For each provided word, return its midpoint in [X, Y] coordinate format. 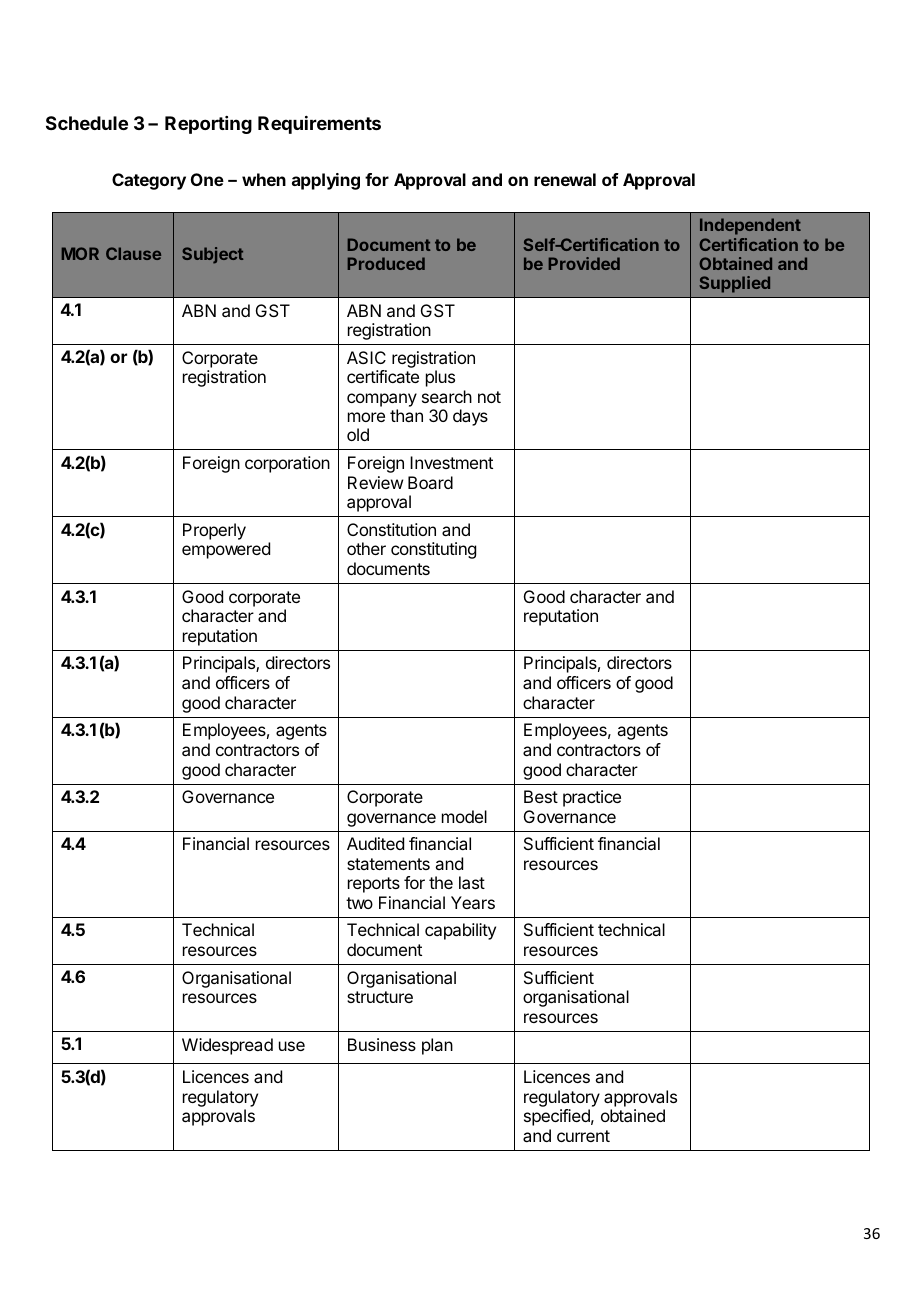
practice [592, 798]
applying [326, 181]
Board [430, 482]
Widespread [227, 1046]
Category [149, 181]
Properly [214, 531]
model [464, 816]
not [489, 397]
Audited [375, 843]
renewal [565, 179]
